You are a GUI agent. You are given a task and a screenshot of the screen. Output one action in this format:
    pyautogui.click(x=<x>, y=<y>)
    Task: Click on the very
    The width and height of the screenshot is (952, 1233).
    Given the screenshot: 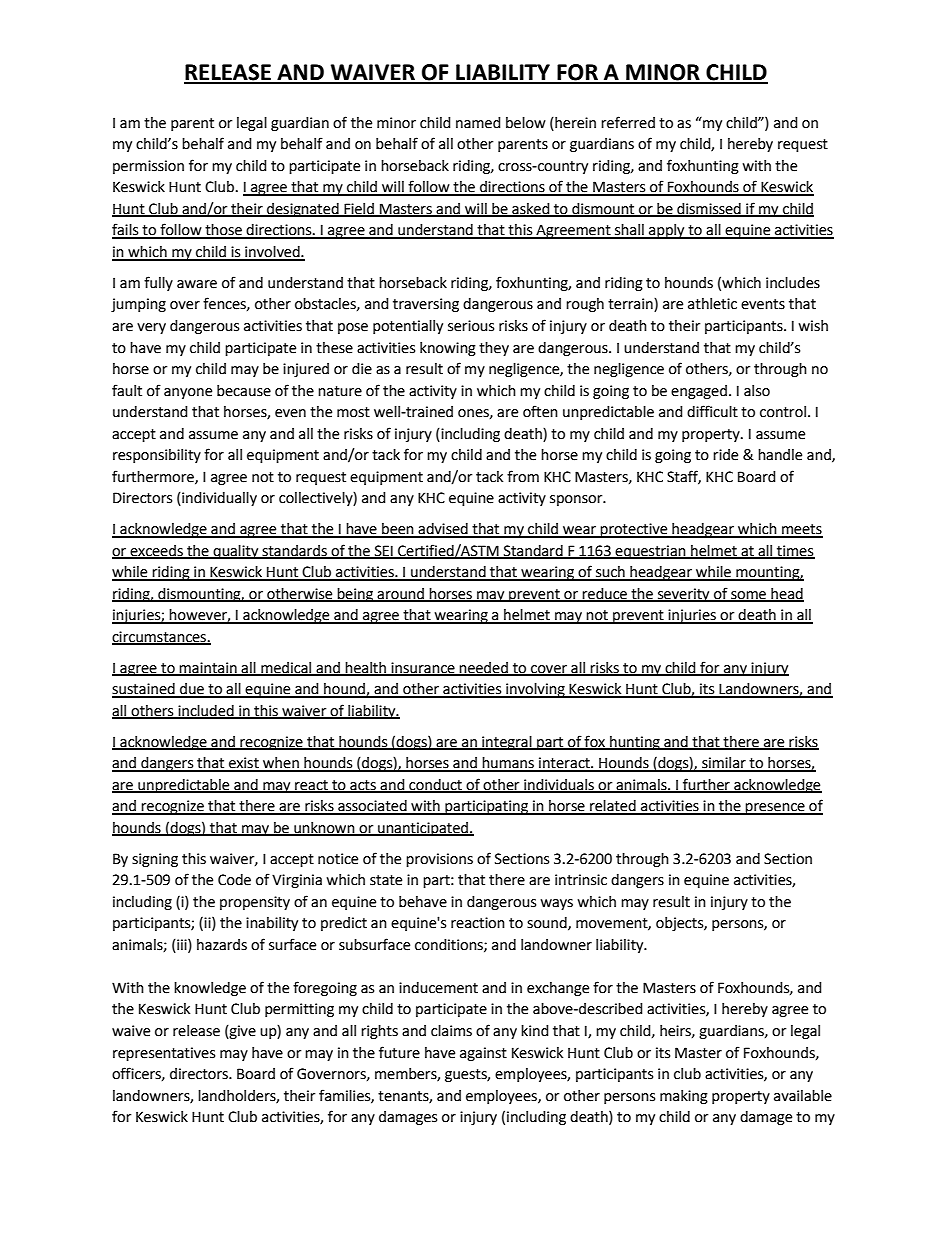 What is the action you would take?
    pyautogui.click(x=151, y=328)
